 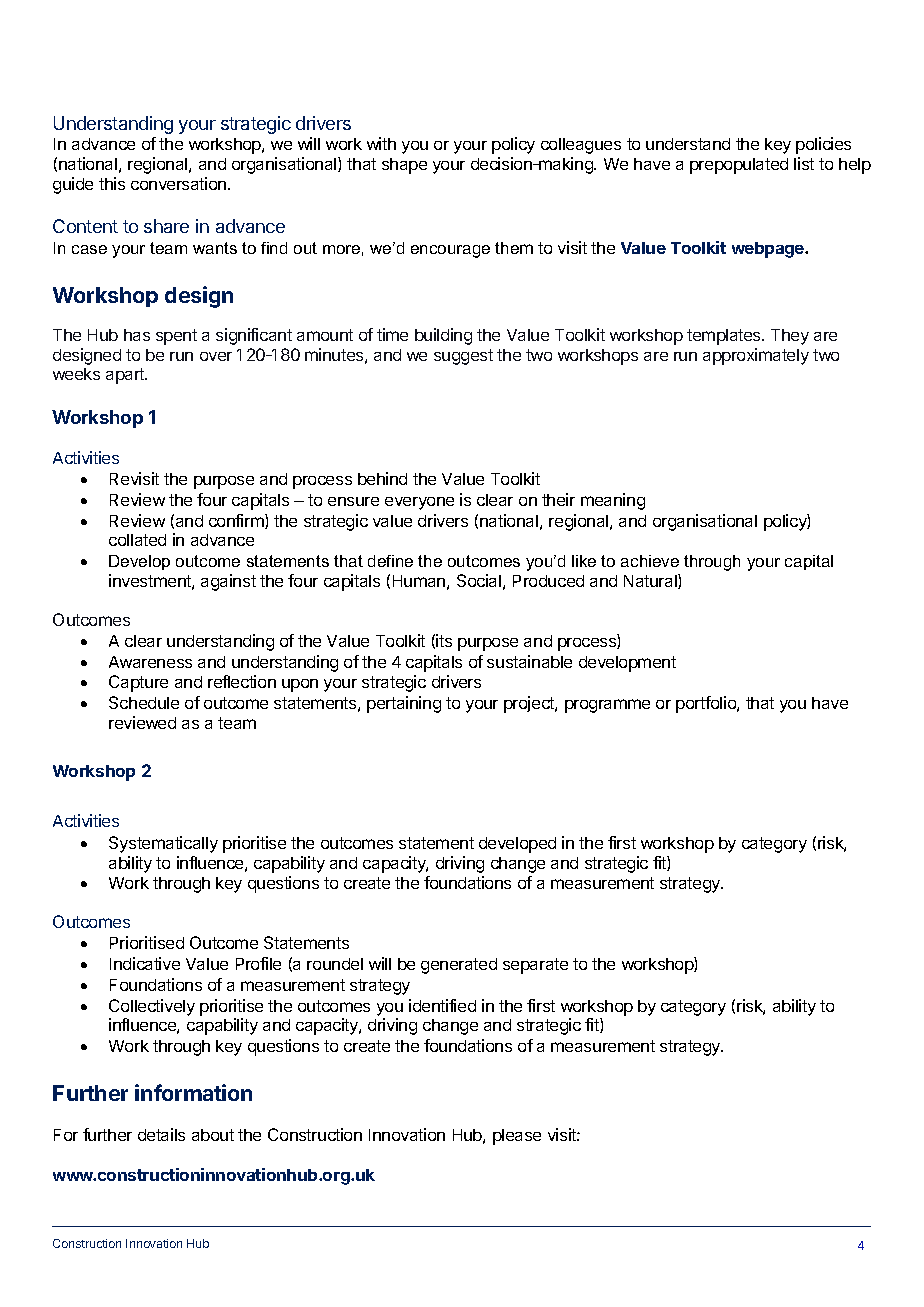 What do you see at coordinates (404, 704) in the screenshot?
I see `pertaining` at bounding box center [404, 704].
